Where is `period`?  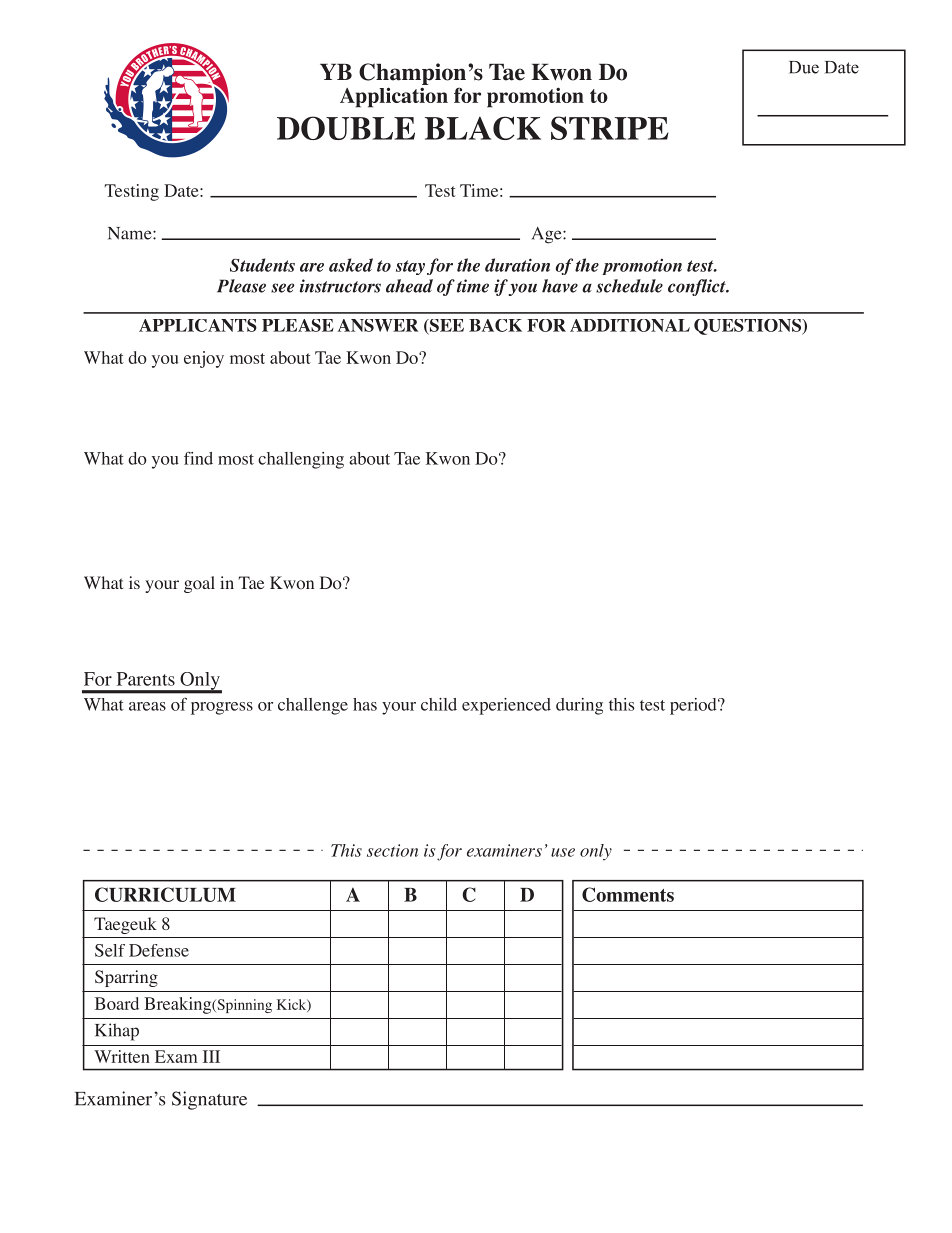 period is located at coordinates (694, 706).
